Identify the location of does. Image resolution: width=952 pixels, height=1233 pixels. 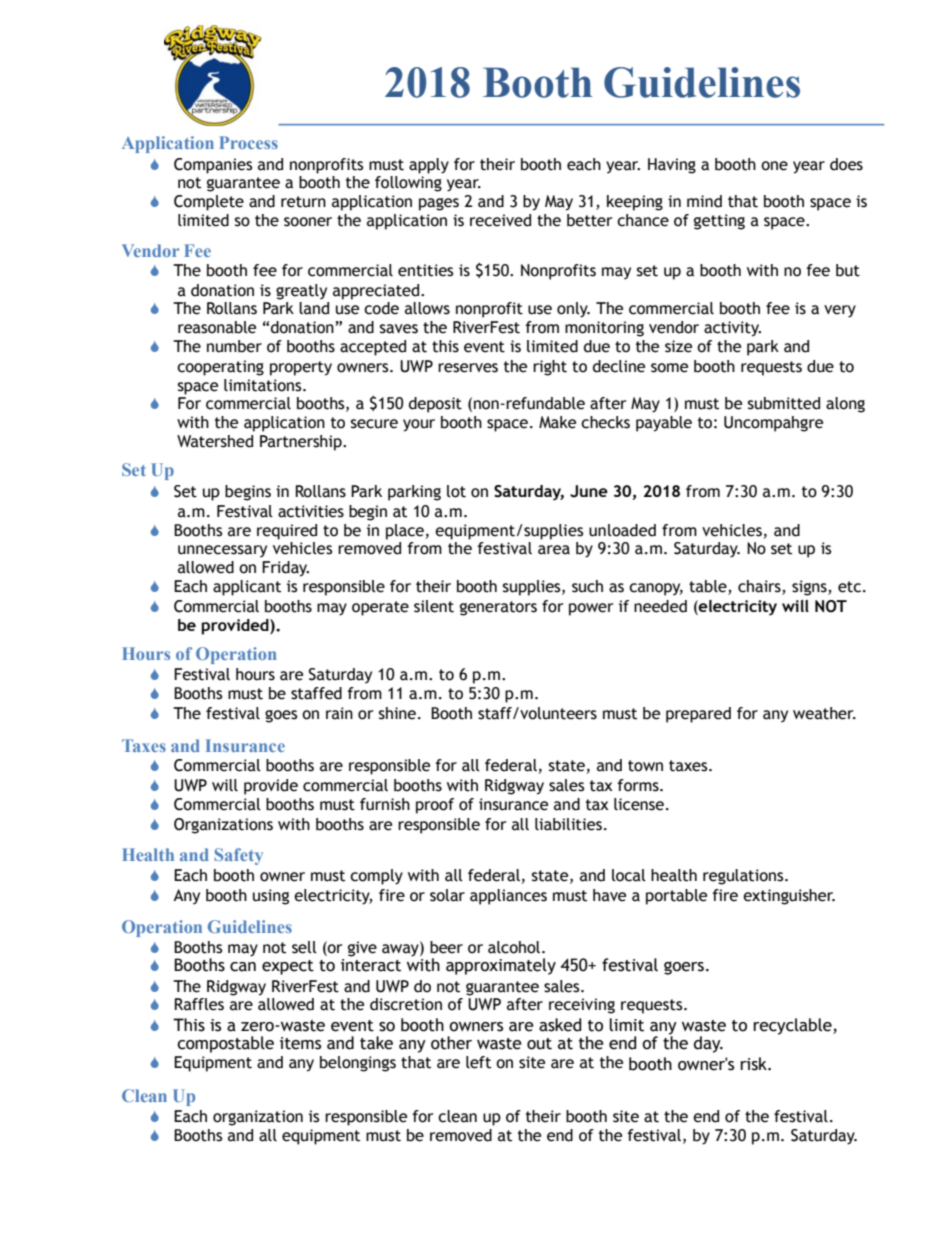
(846, 164).
